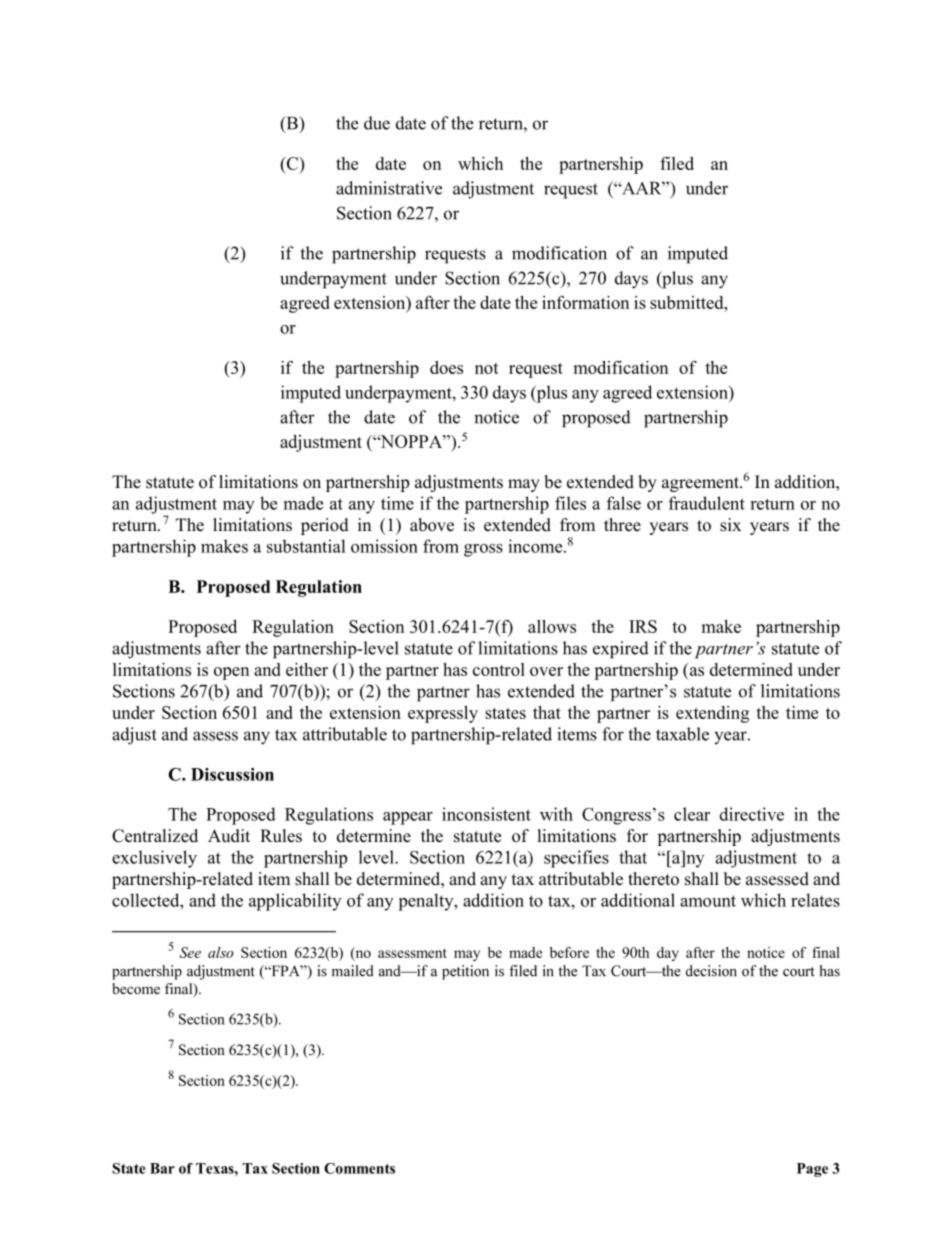 This page has height=1233, width=952. Describe the element at coordinates (585, 302) in the page. I see `information` at that location.
